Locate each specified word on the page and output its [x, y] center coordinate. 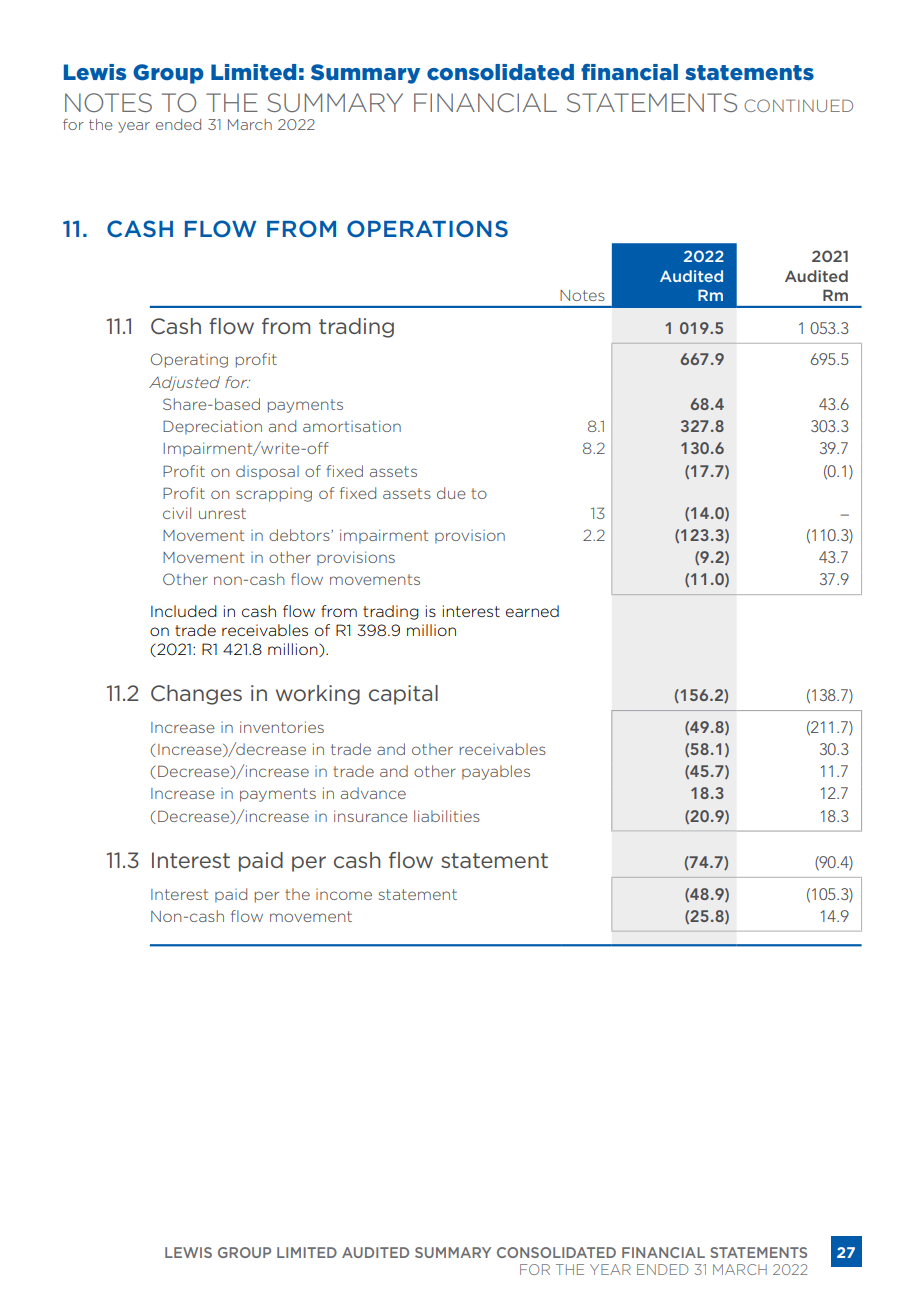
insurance [371, 816]
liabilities [447, 816]
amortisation [352, 426]
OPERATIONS [427, 228]
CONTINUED [798, 105]
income [344, 894]
